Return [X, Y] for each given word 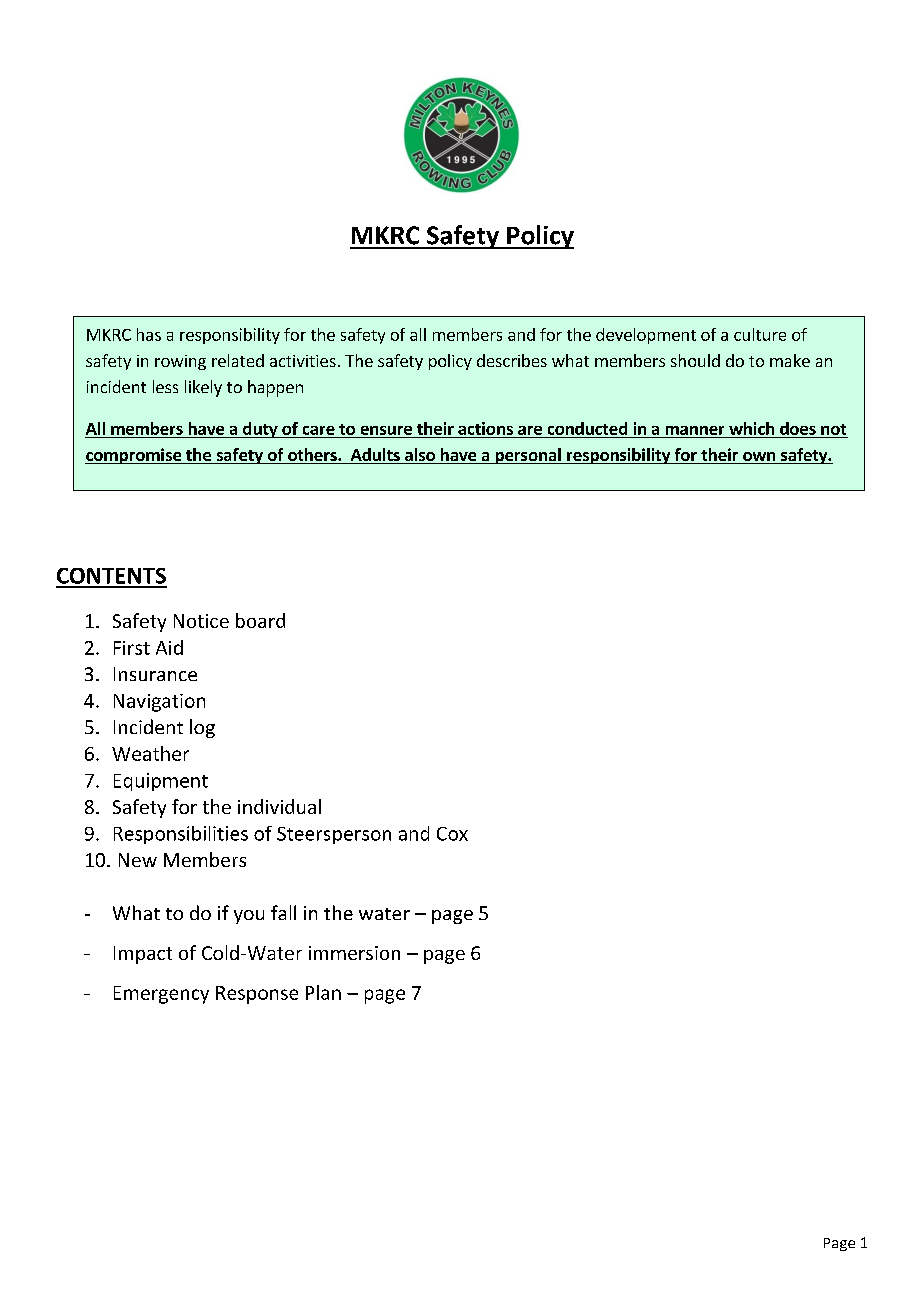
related [238, 360]
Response [257, 995]
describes [512, 360]
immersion [354, 953]
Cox [452, 834]
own [759, 458]
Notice [201, 621]
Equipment [161, 782]
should [695, 360]
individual [279, 806]
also [420, 456]
